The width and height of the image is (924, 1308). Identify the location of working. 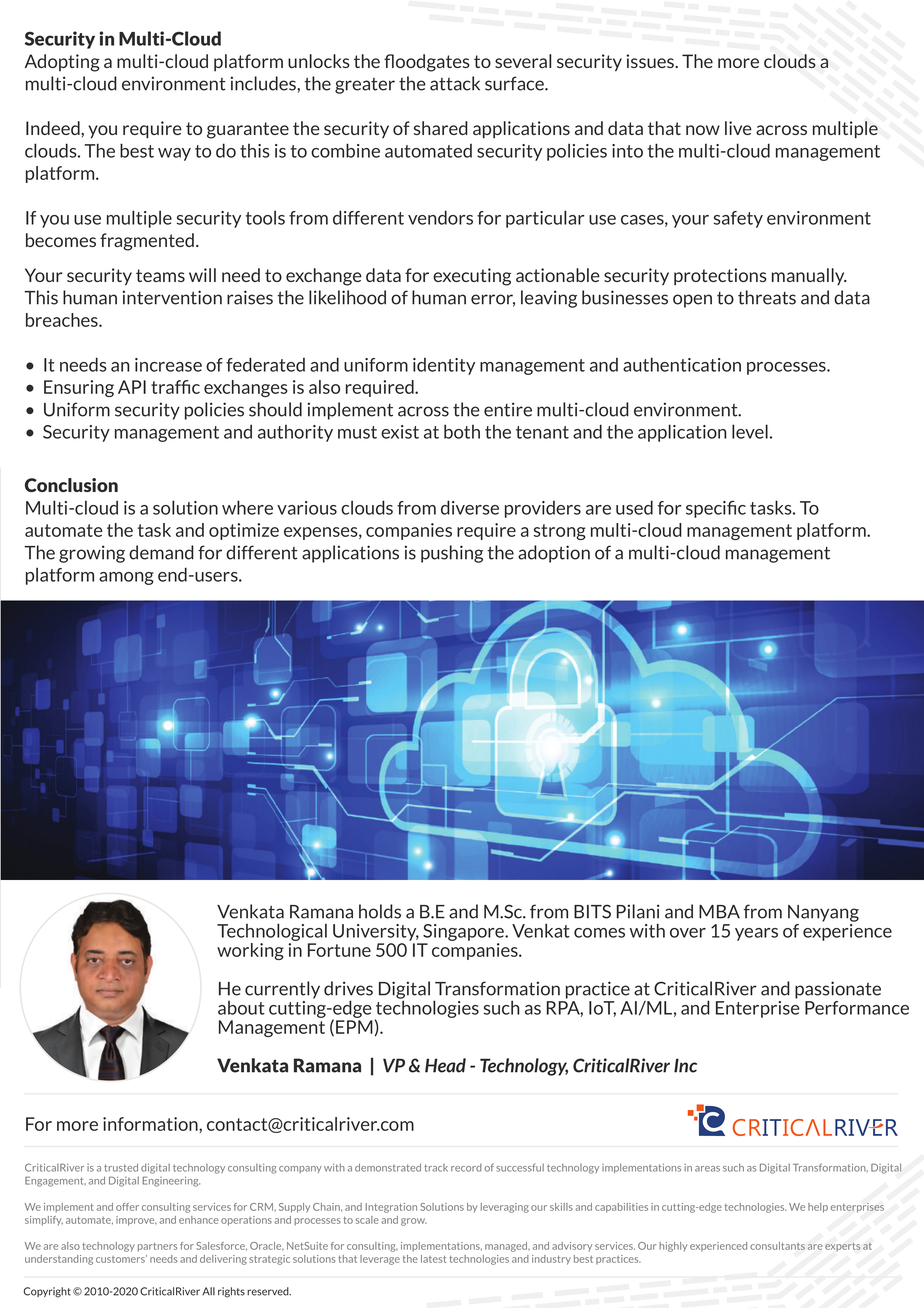
(250, 951).
